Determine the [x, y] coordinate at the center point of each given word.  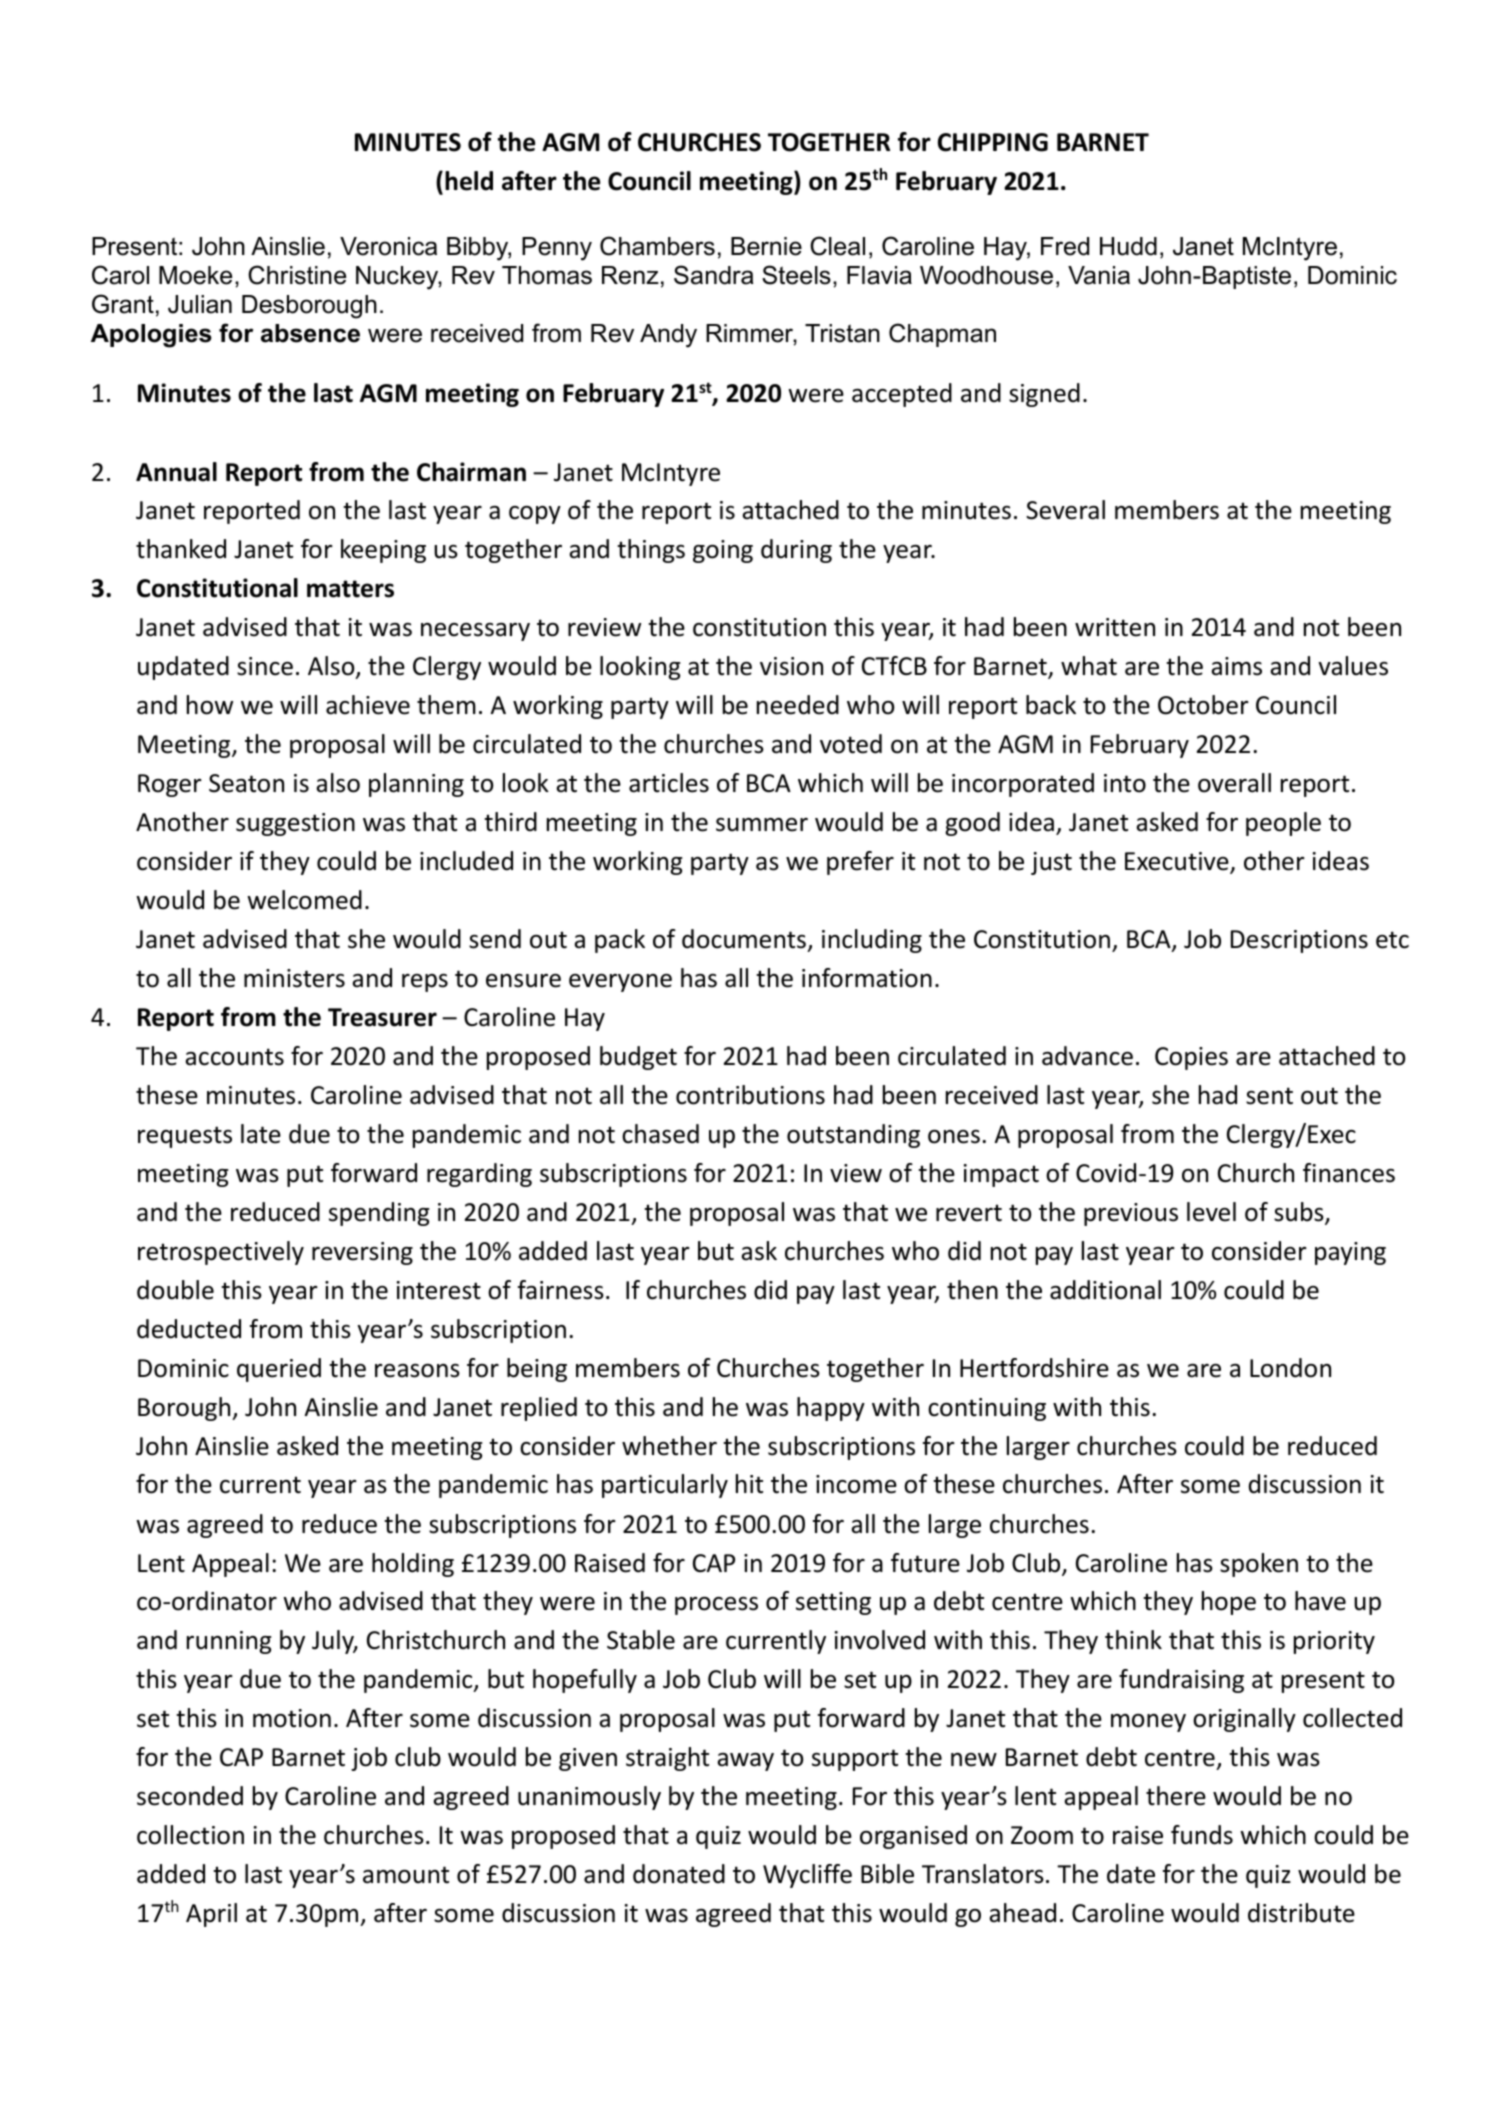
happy [831, 1409]
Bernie [766, 246]
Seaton [246, 783]
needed [798, 705]
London [1290, 1368]
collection [190, 1835]
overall [1234, 783]
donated [679, 1874]
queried [279, 1370]
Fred [1065, 246]
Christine [297, 275]
